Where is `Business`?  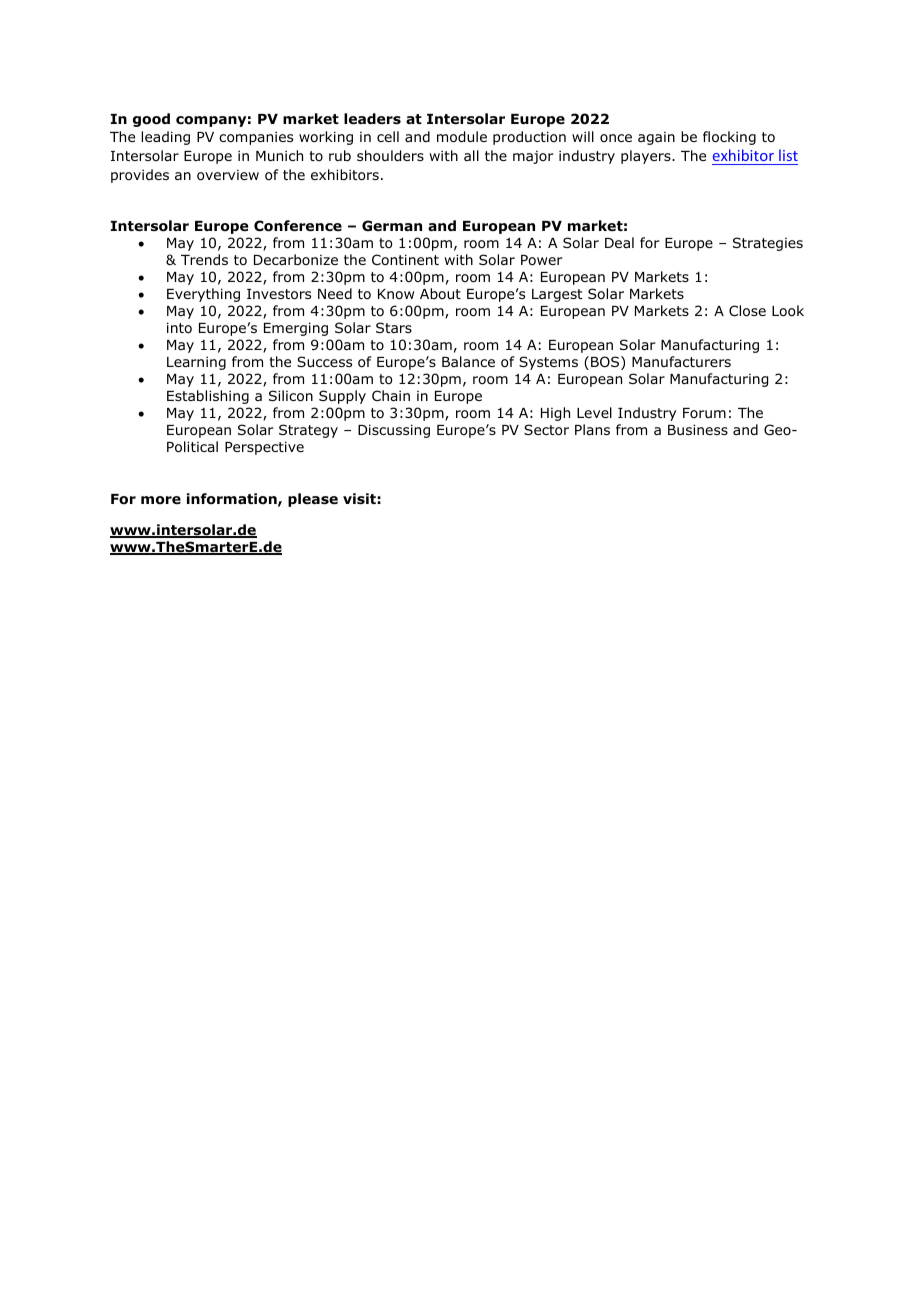 Business is located at coordinates (698, 429).
